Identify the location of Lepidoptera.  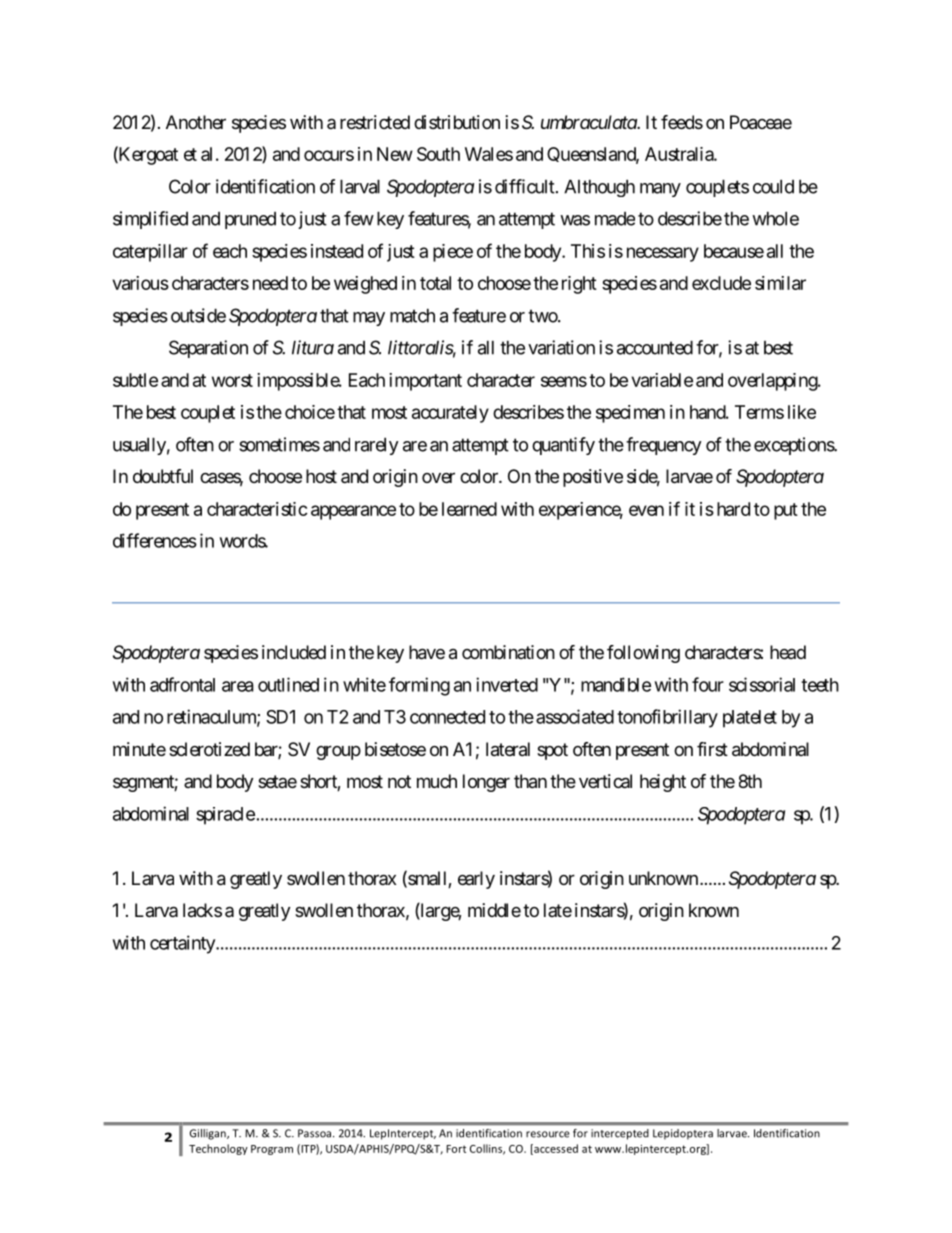
(683, 1134).
